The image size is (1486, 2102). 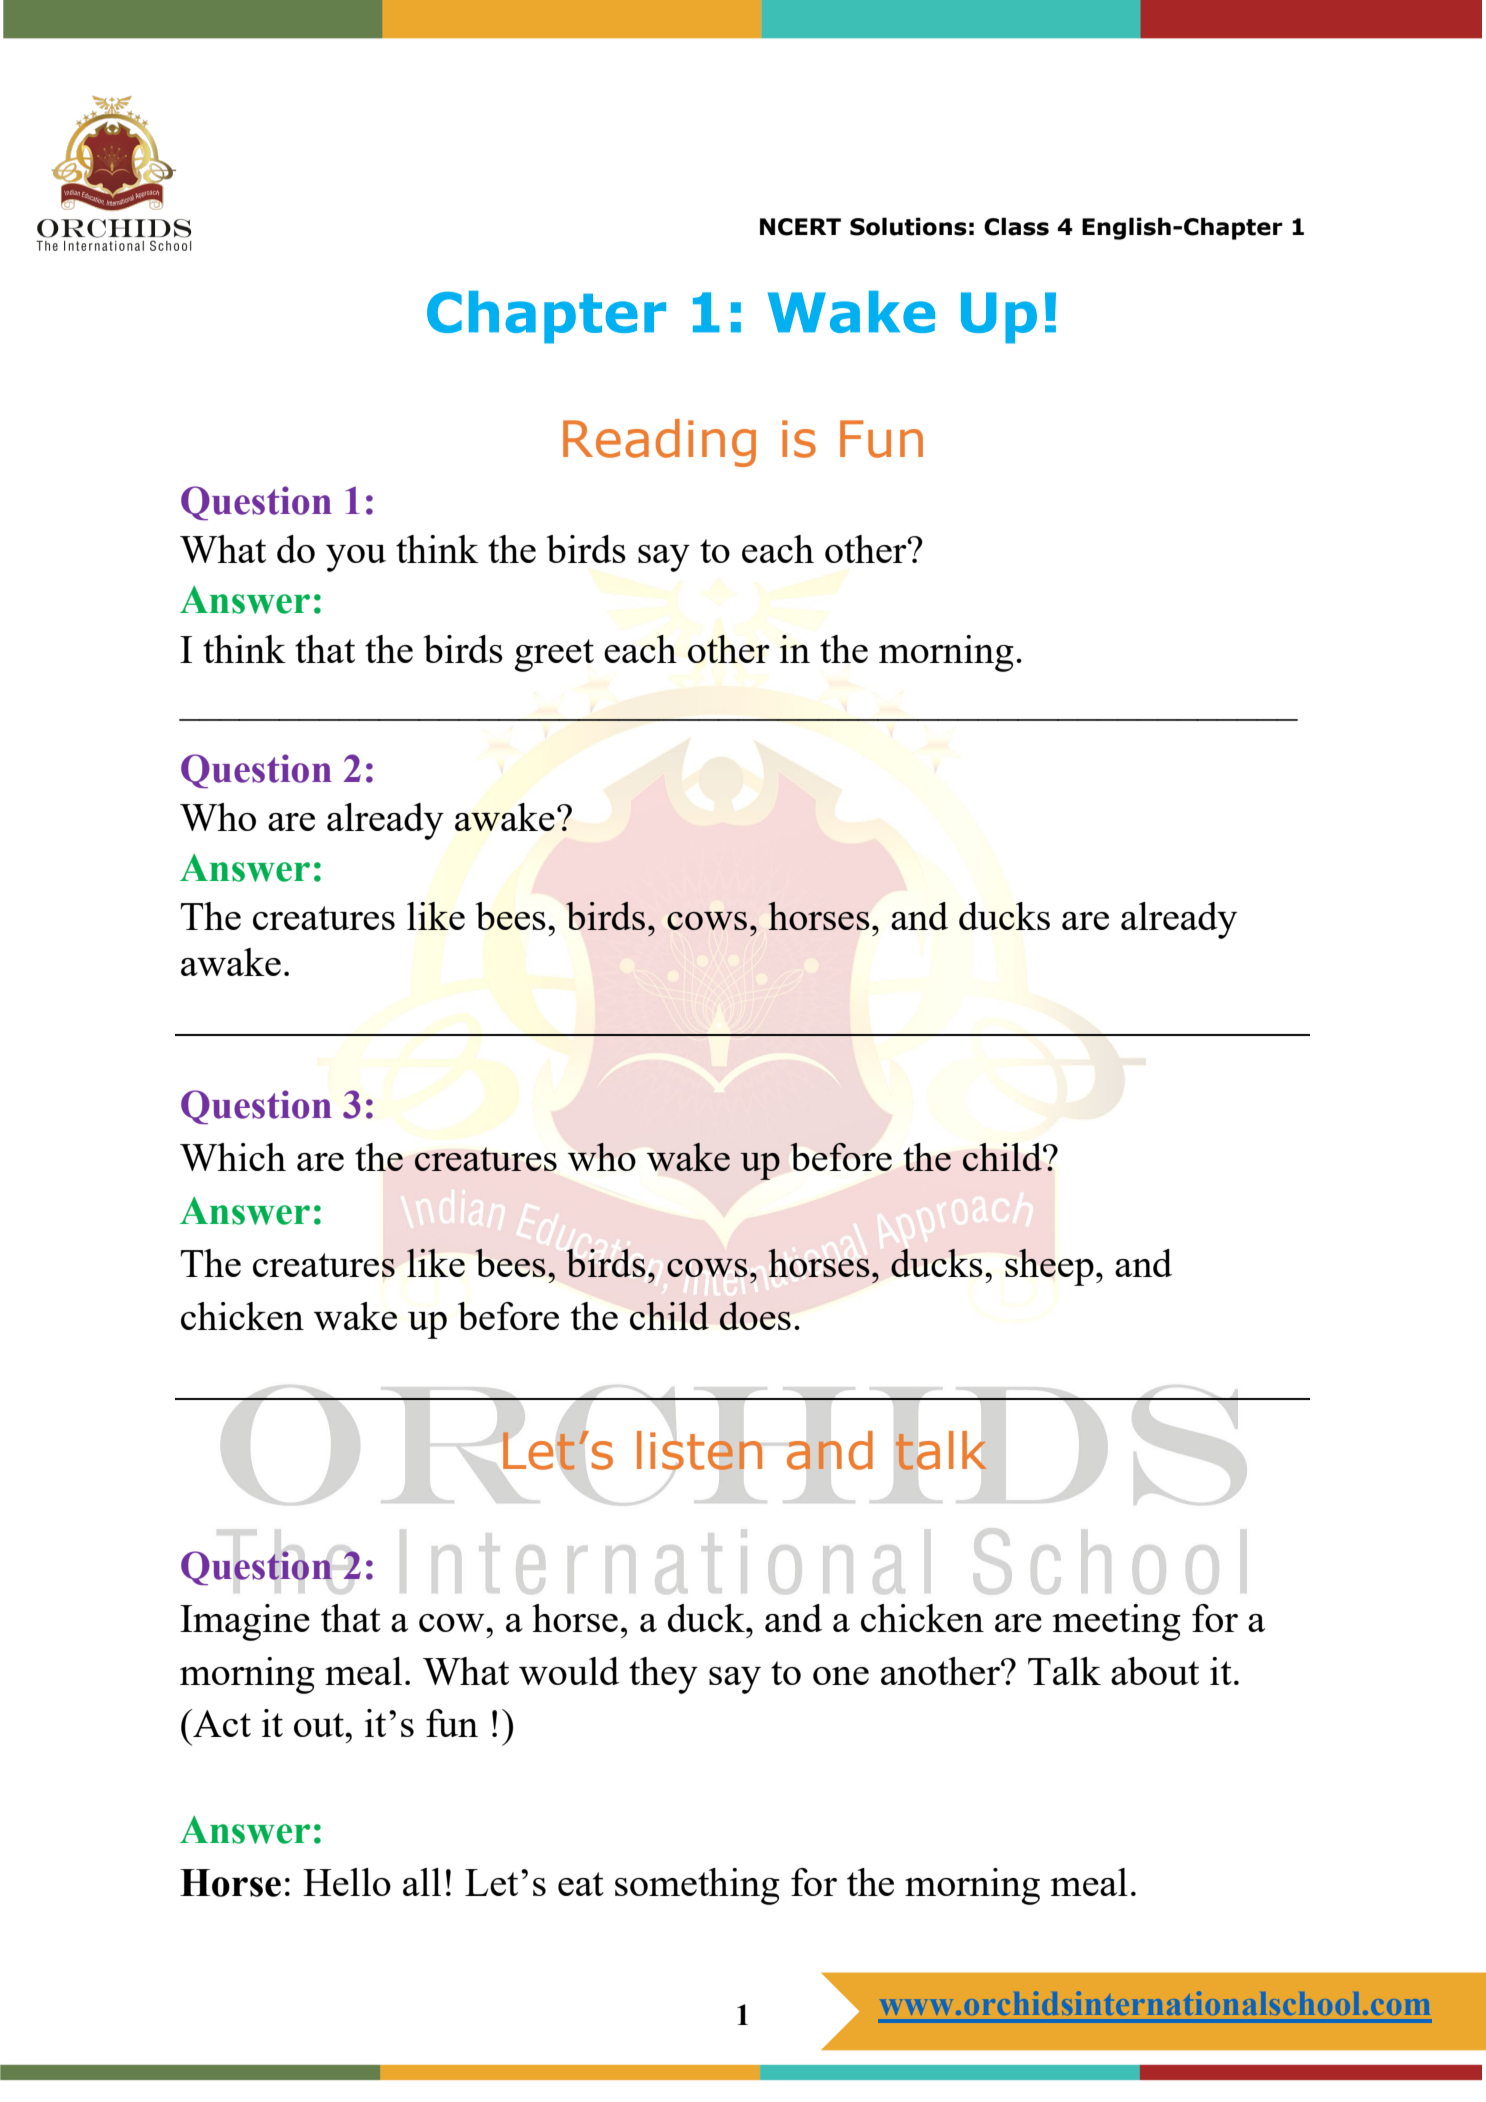 What do you see at coordinates (1049, 1267) in the page?
I see `sheep` at bounding box center [1049, 1267].
